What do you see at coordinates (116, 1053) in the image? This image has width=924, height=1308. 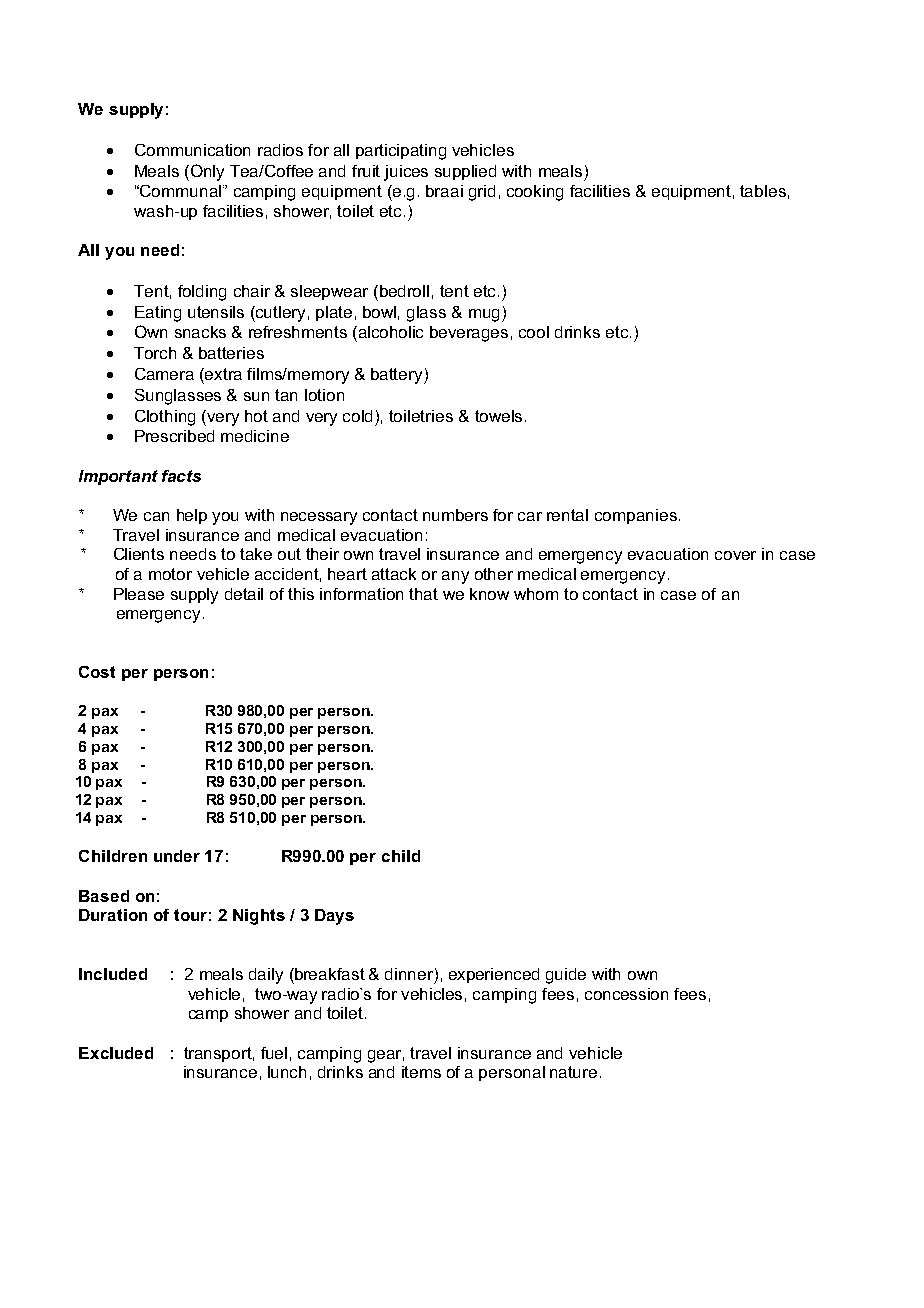 I see `Excluded` at bounding box center [116, 1053].
